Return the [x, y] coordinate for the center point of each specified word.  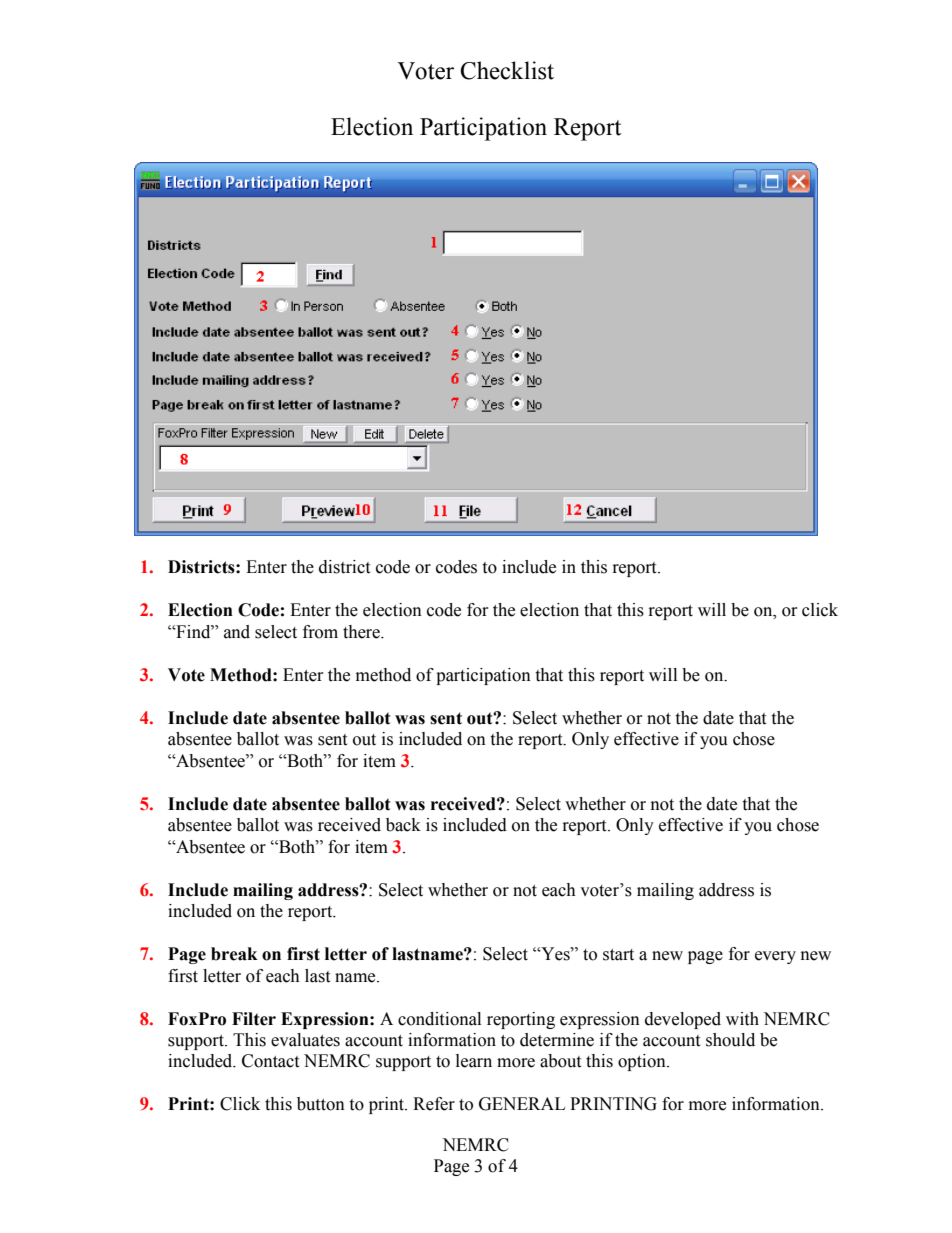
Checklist [507, 70]
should [730, 1040]
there [362, 632]
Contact [270, 1061]
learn [474, 1061]
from [320, 632]
